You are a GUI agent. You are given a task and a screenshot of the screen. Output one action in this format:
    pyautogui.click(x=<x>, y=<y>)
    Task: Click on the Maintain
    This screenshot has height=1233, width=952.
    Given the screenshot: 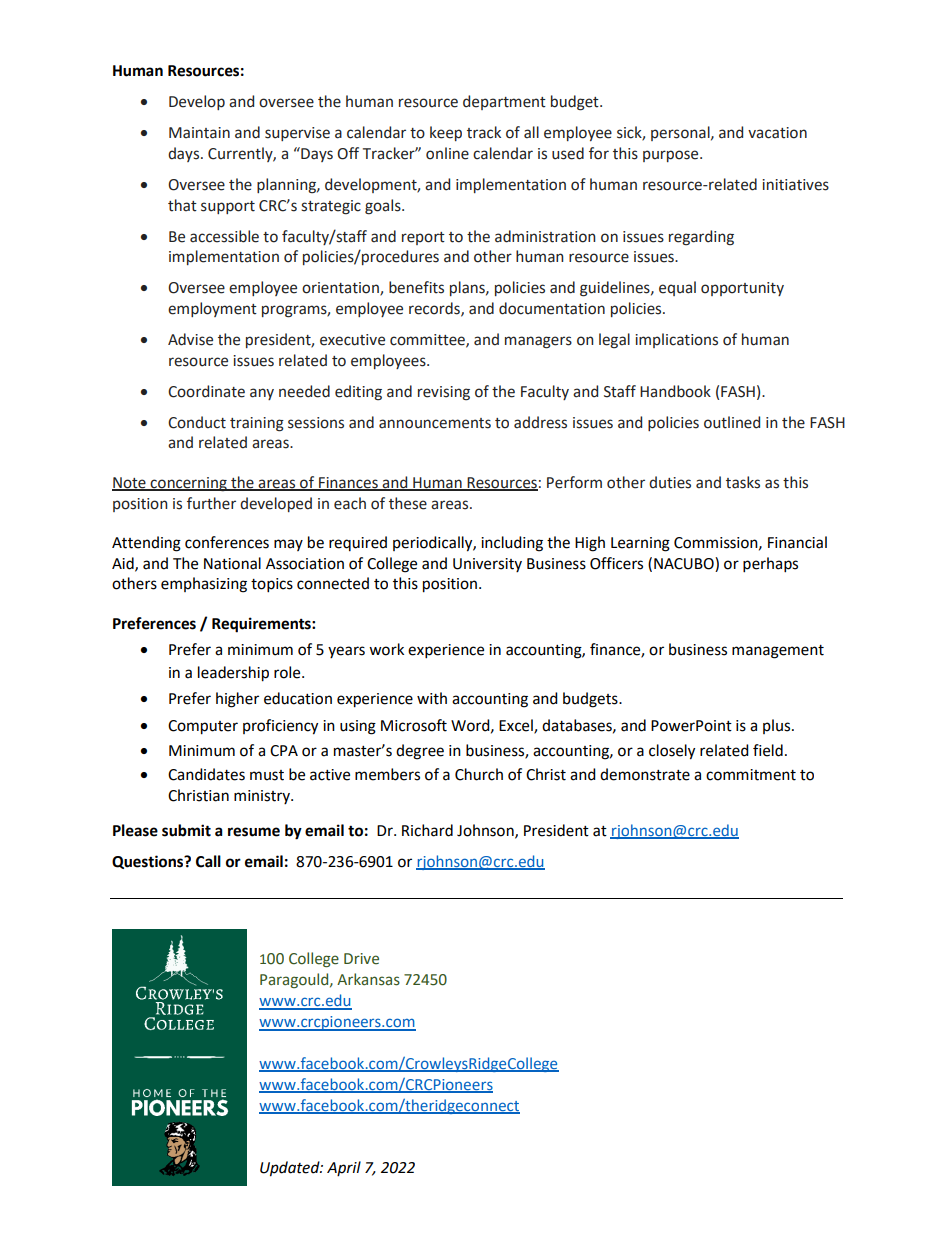 What is the action you would take?
    pyautogui.click(x=199, y=133)
